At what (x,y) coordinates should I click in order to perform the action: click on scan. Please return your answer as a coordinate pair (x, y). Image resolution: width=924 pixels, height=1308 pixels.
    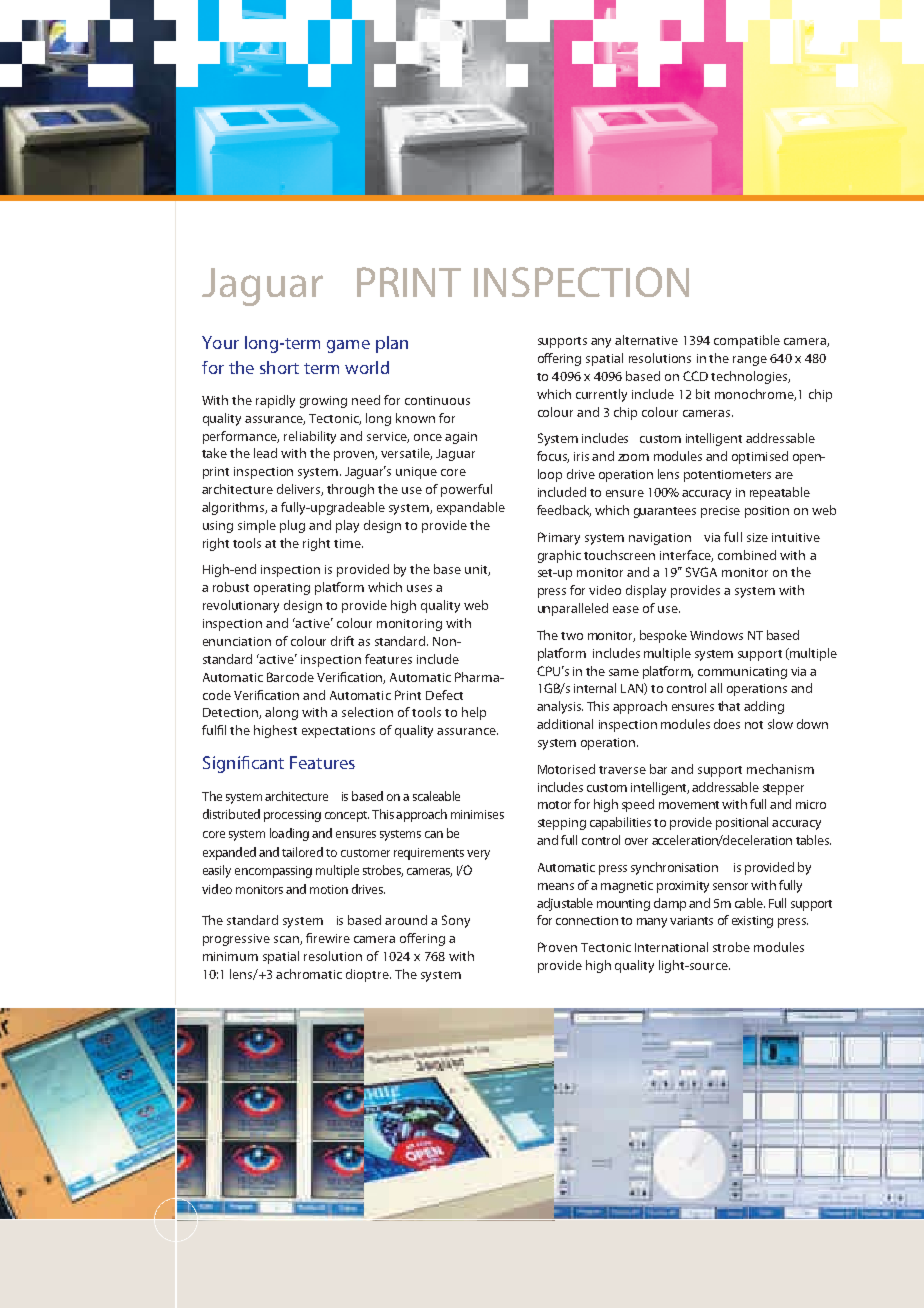
    Looking at the image, I should click on (287, 940).
